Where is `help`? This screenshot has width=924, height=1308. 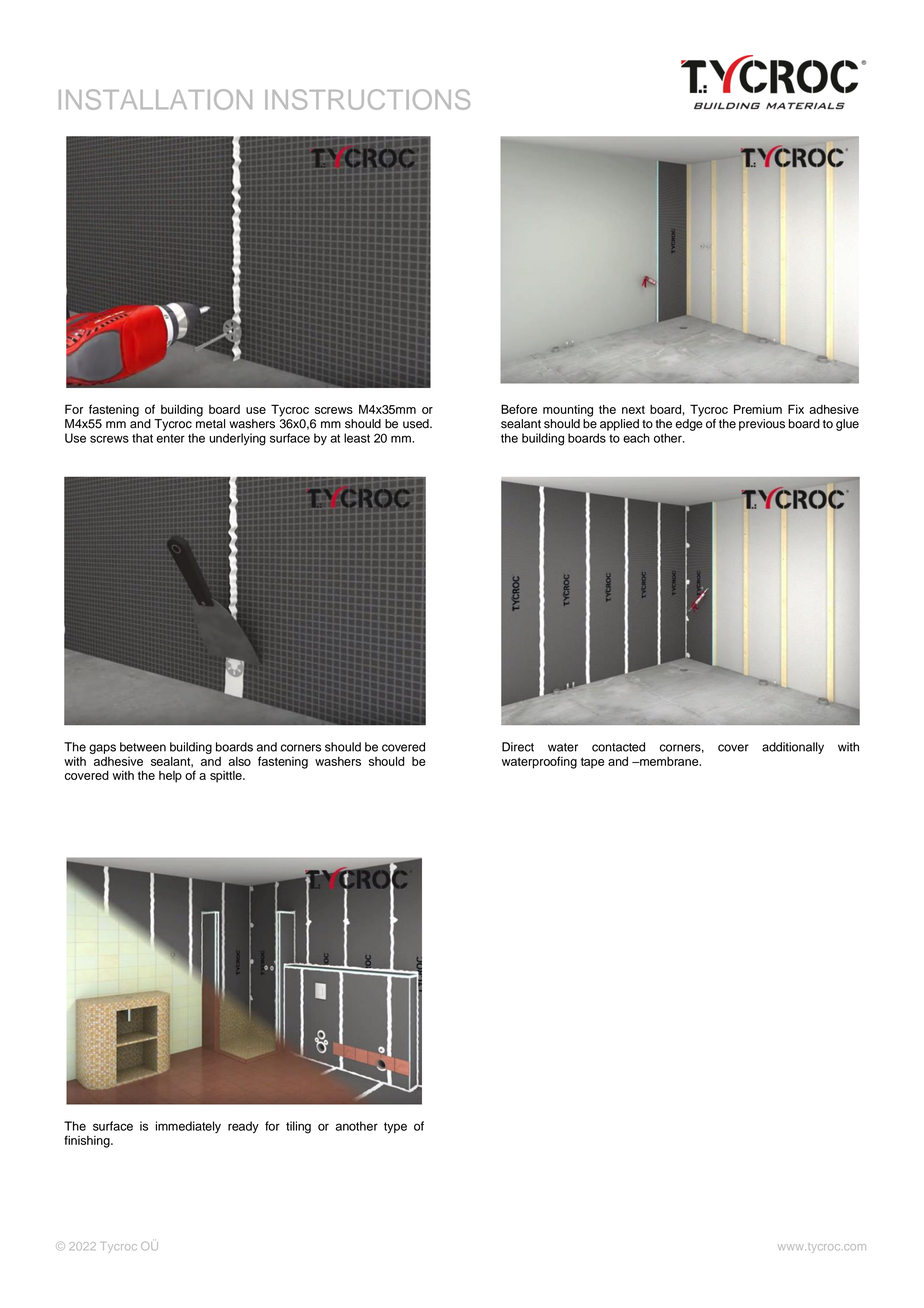
help is located at coordinates (170, 777).
